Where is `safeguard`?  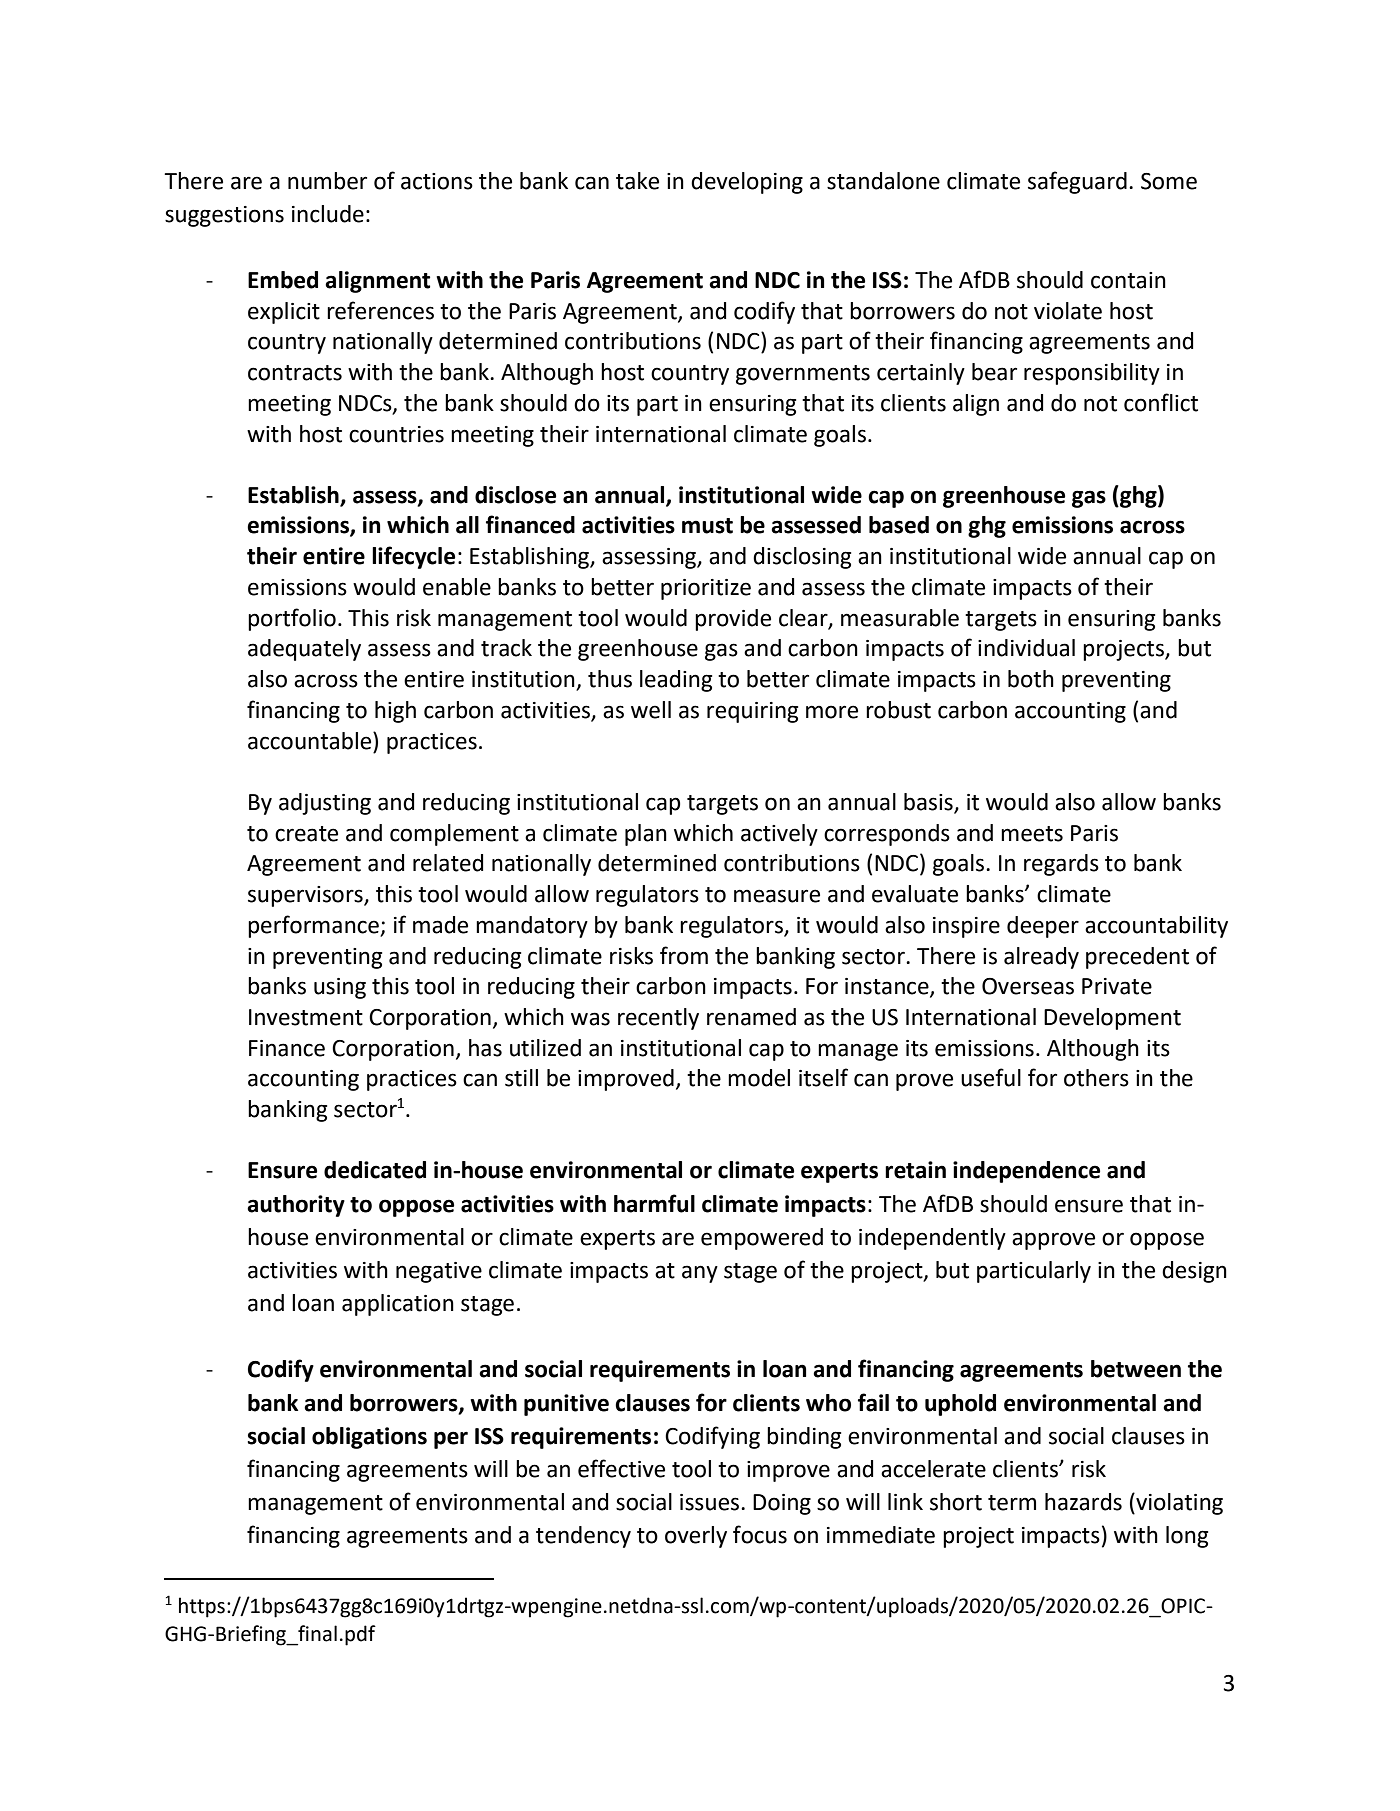
safeguard is located at coordinates (1077, 182).
